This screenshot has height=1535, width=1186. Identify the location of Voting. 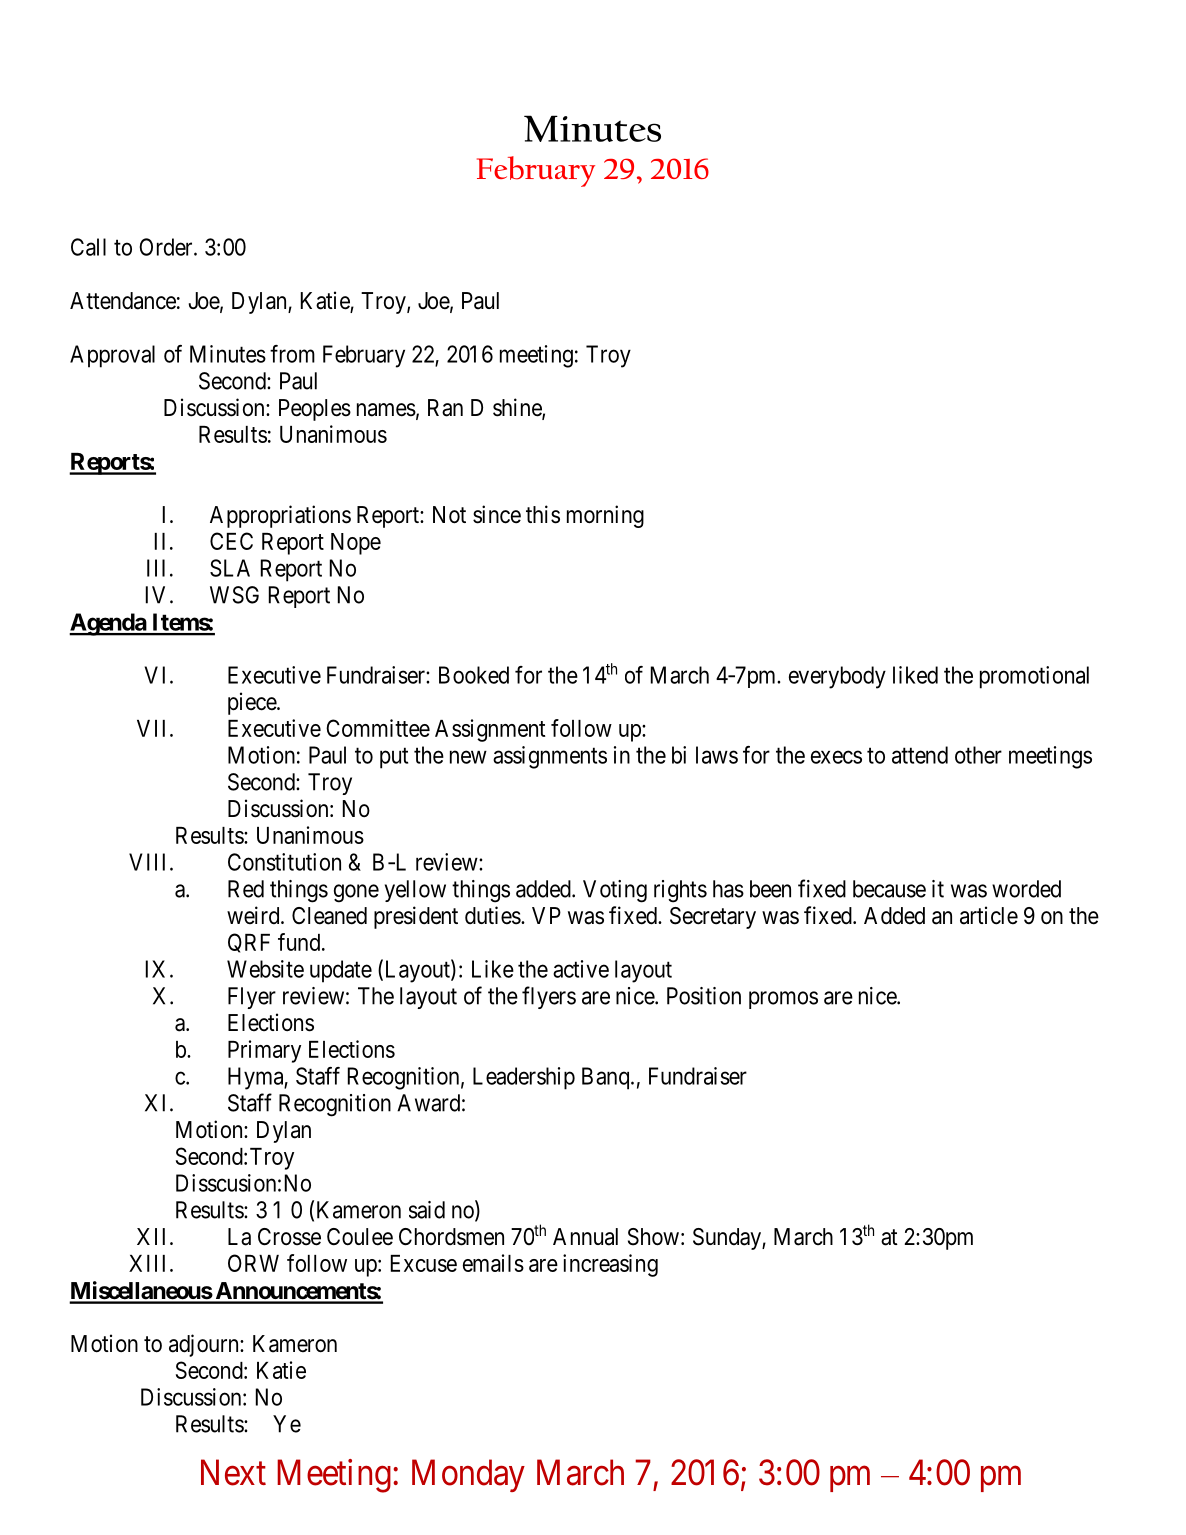
(615, 891).
